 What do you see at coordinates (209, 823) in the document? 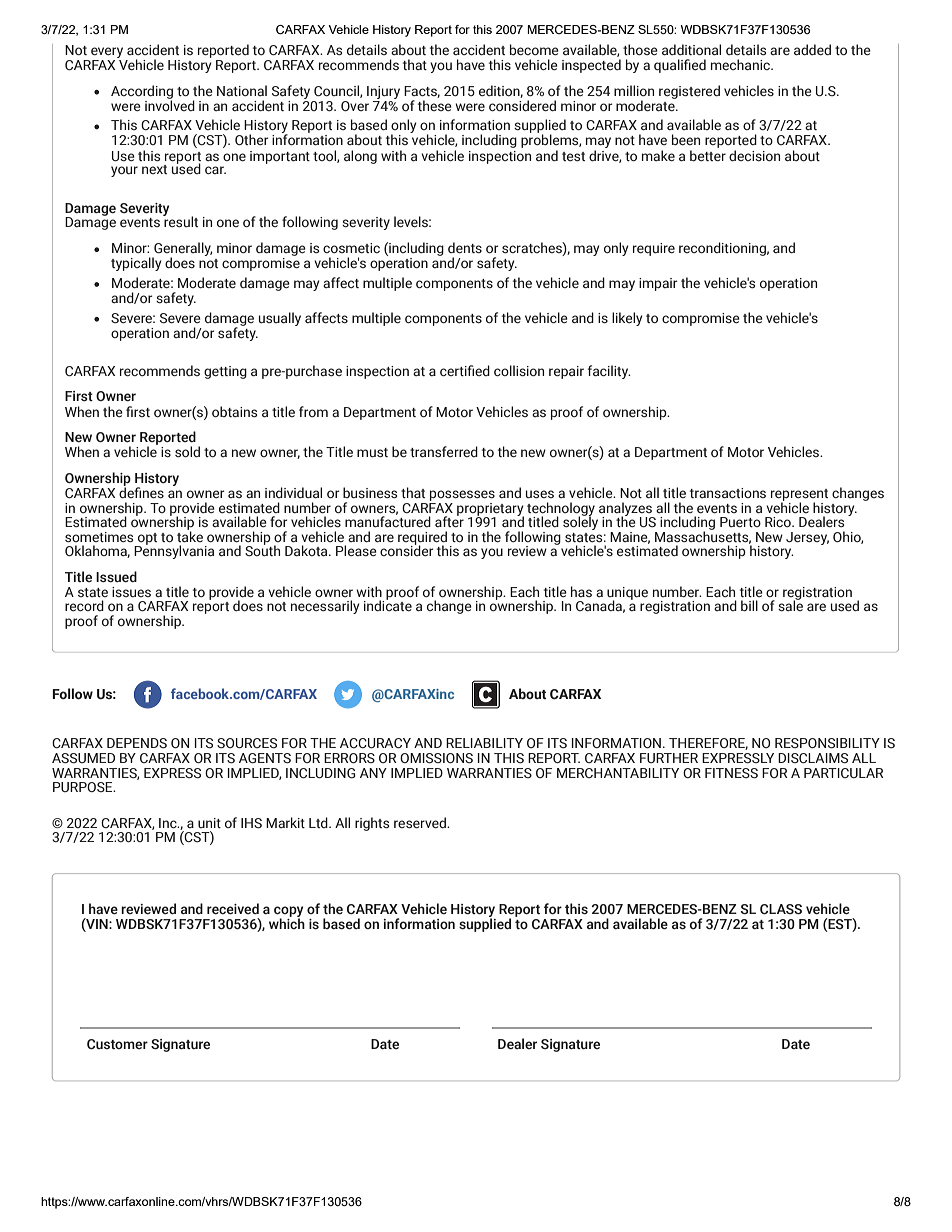
I see `unit` at bounding box center [209, 823].
